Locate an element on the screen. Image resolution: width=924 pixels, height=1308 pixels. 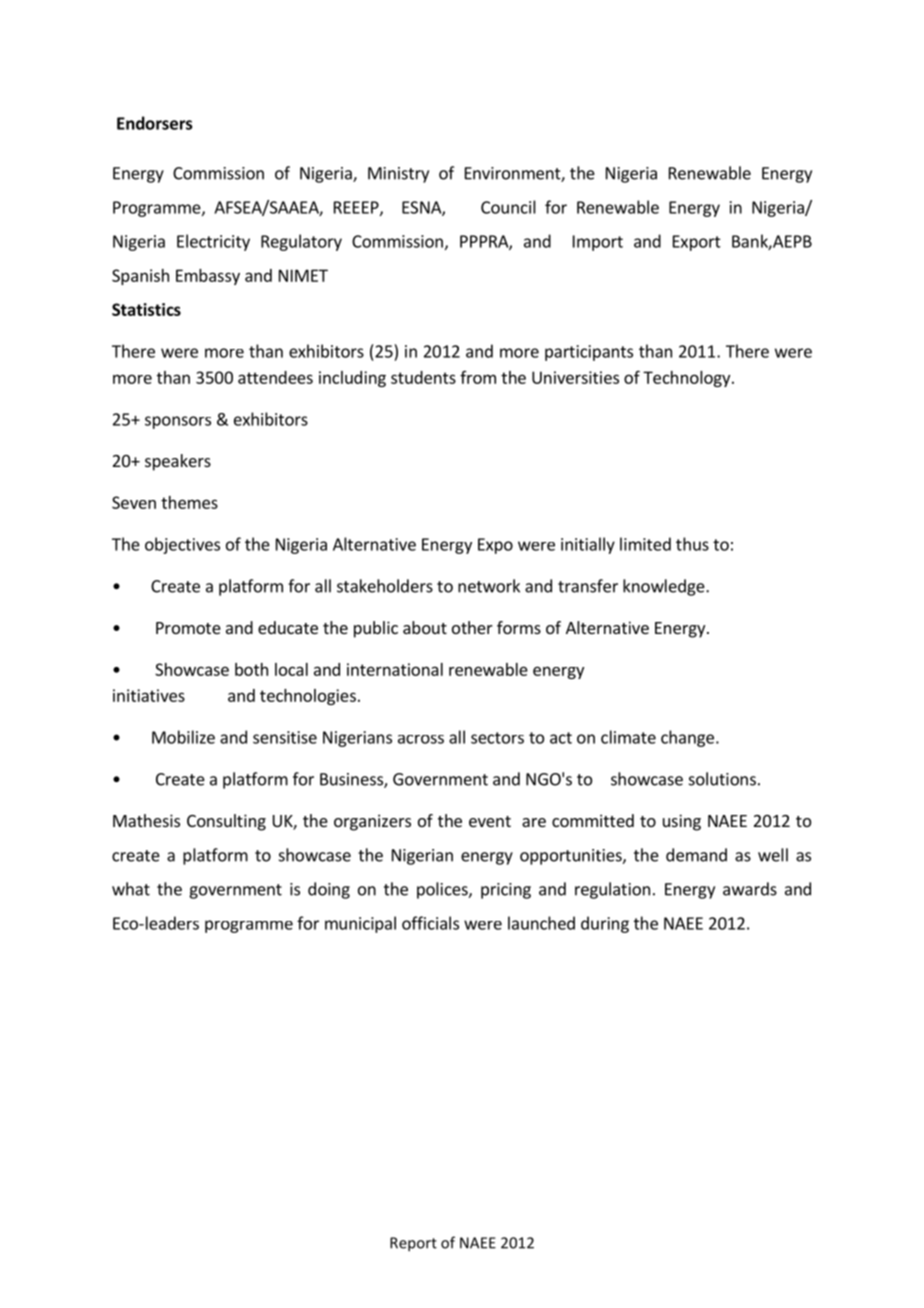
Endorsers is located at coordinates (154, 123).
